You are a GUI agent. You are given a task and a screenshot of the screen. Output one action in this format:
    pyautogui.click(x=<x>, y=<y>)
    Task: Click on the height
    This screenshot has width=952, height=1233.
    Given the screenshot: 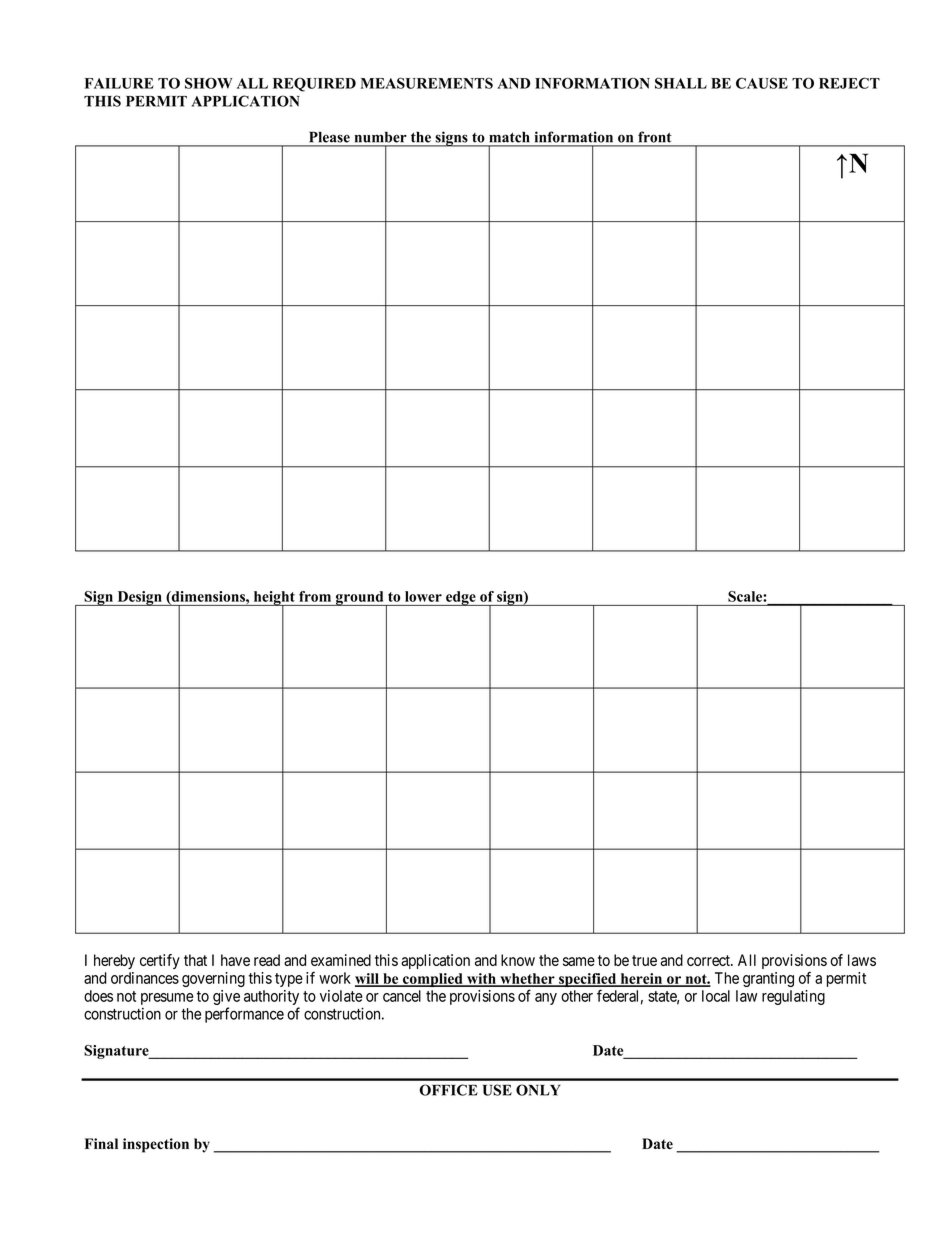 What is the action you would take?
    pyautogui.click(x=274, y=599)
